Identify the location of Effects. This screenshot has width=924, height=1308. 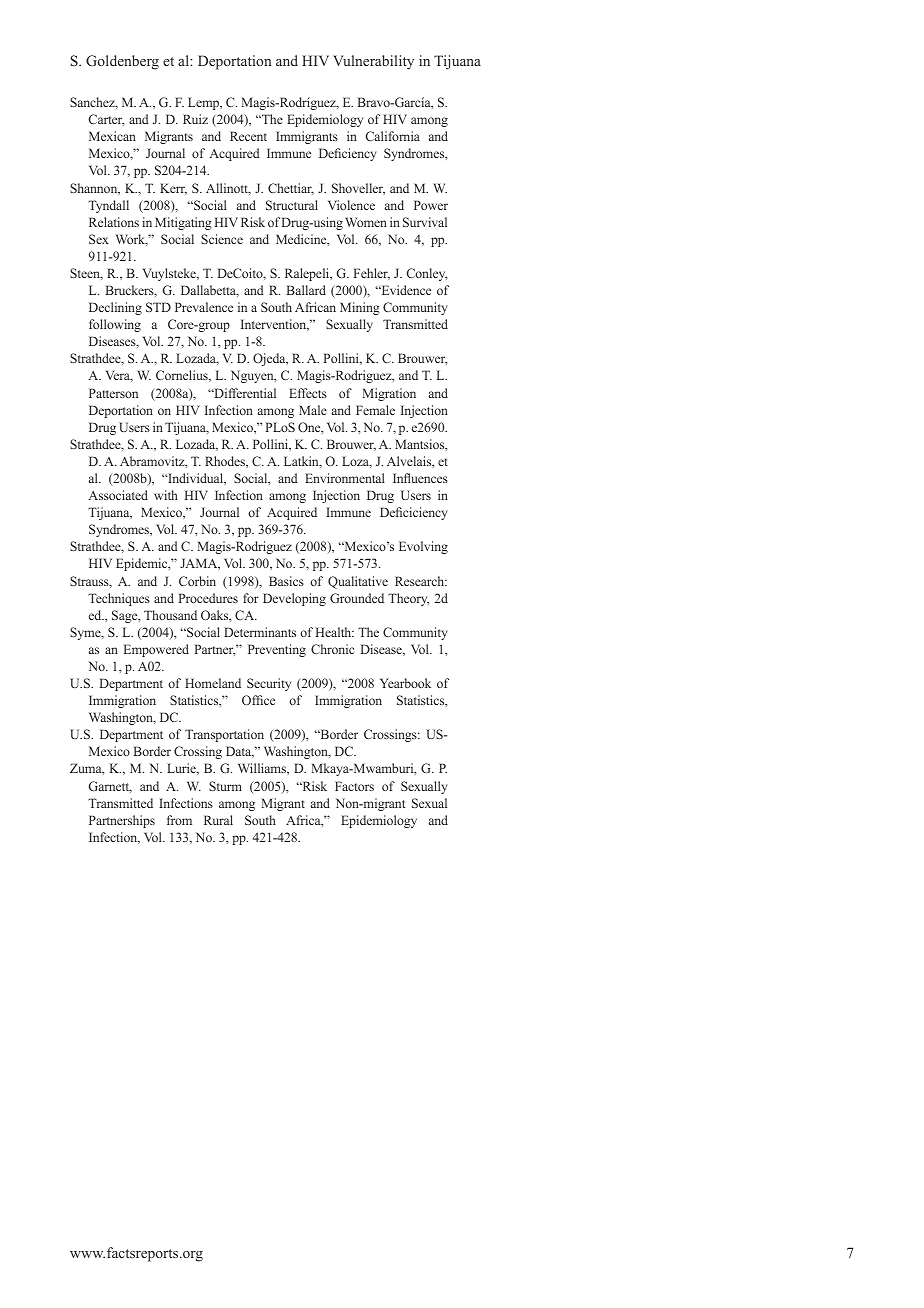
(308, 393).
